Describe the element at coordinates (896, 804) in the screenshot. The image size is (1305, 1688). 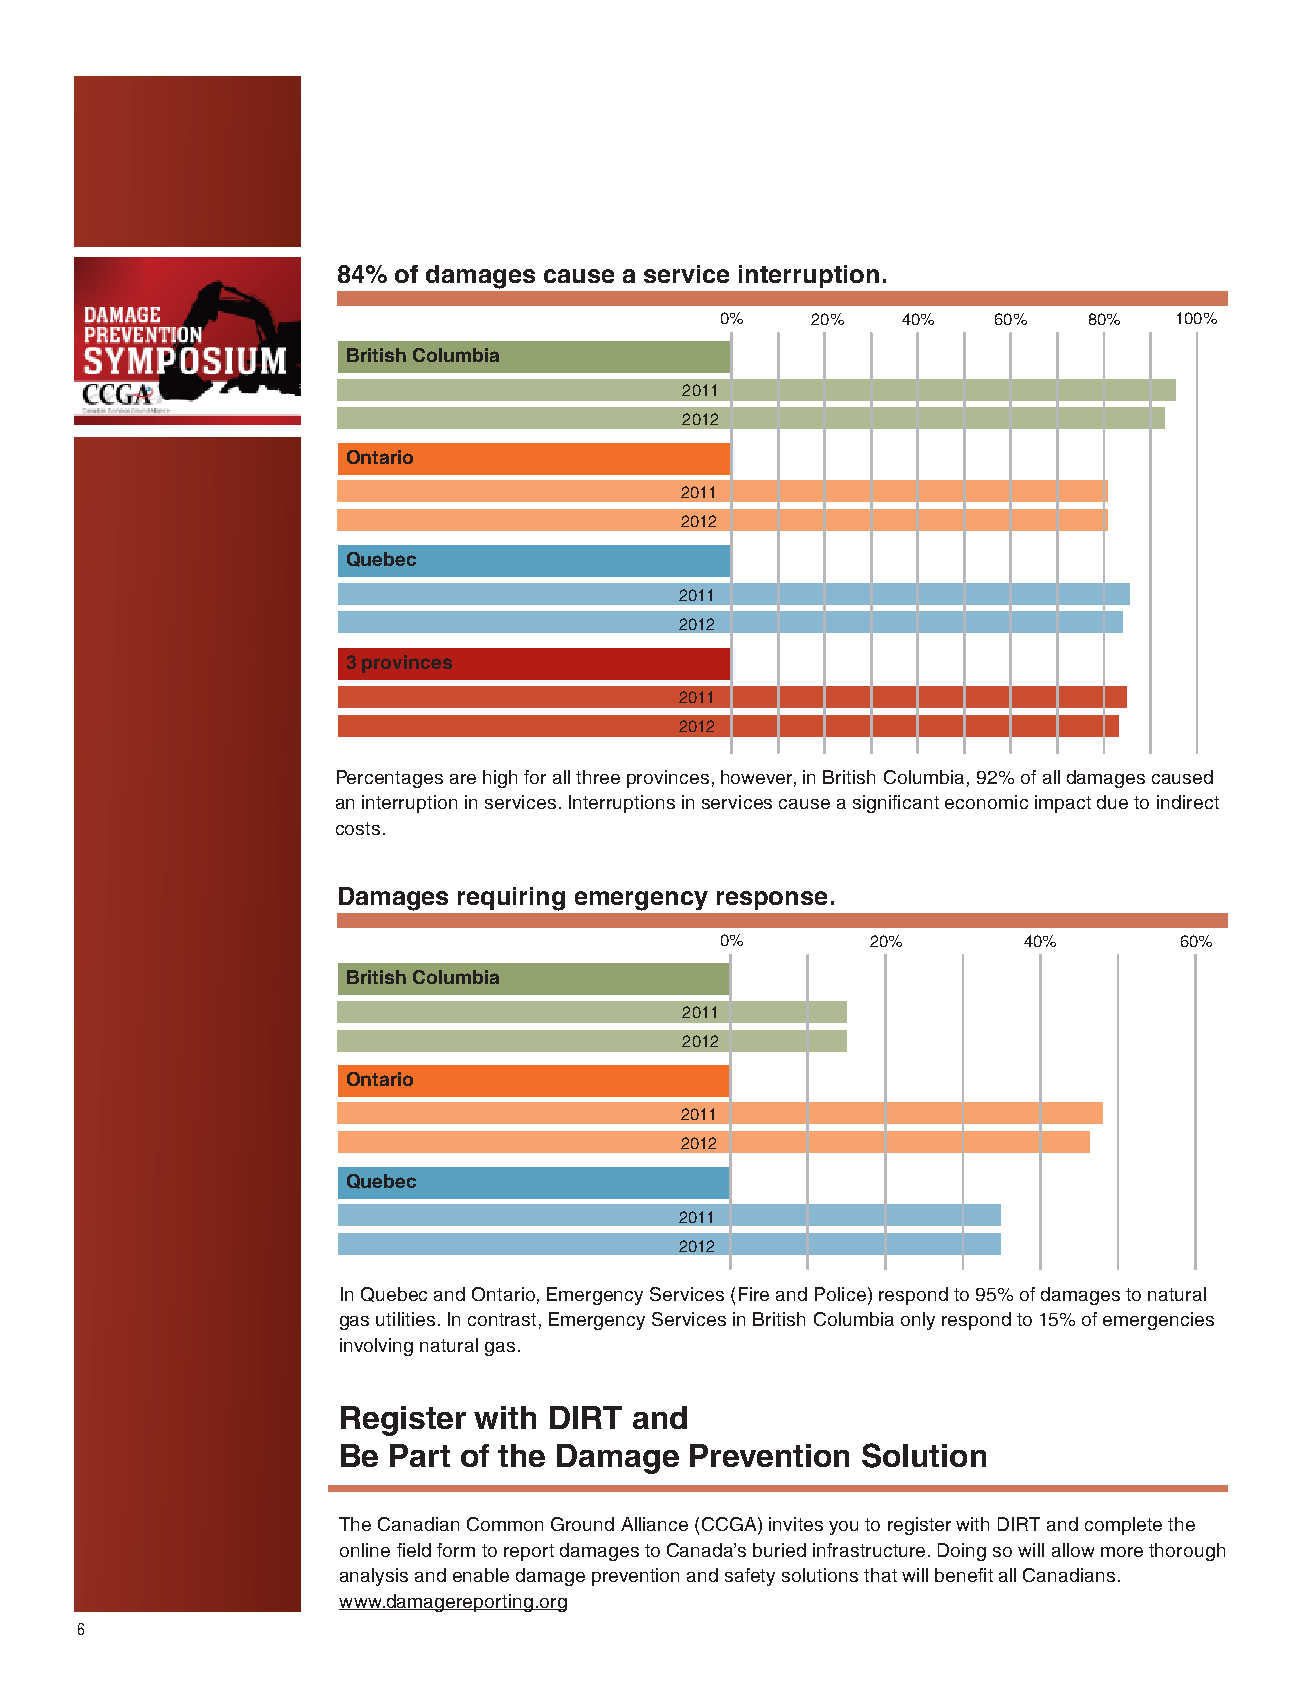
I see `significant` at that location.
